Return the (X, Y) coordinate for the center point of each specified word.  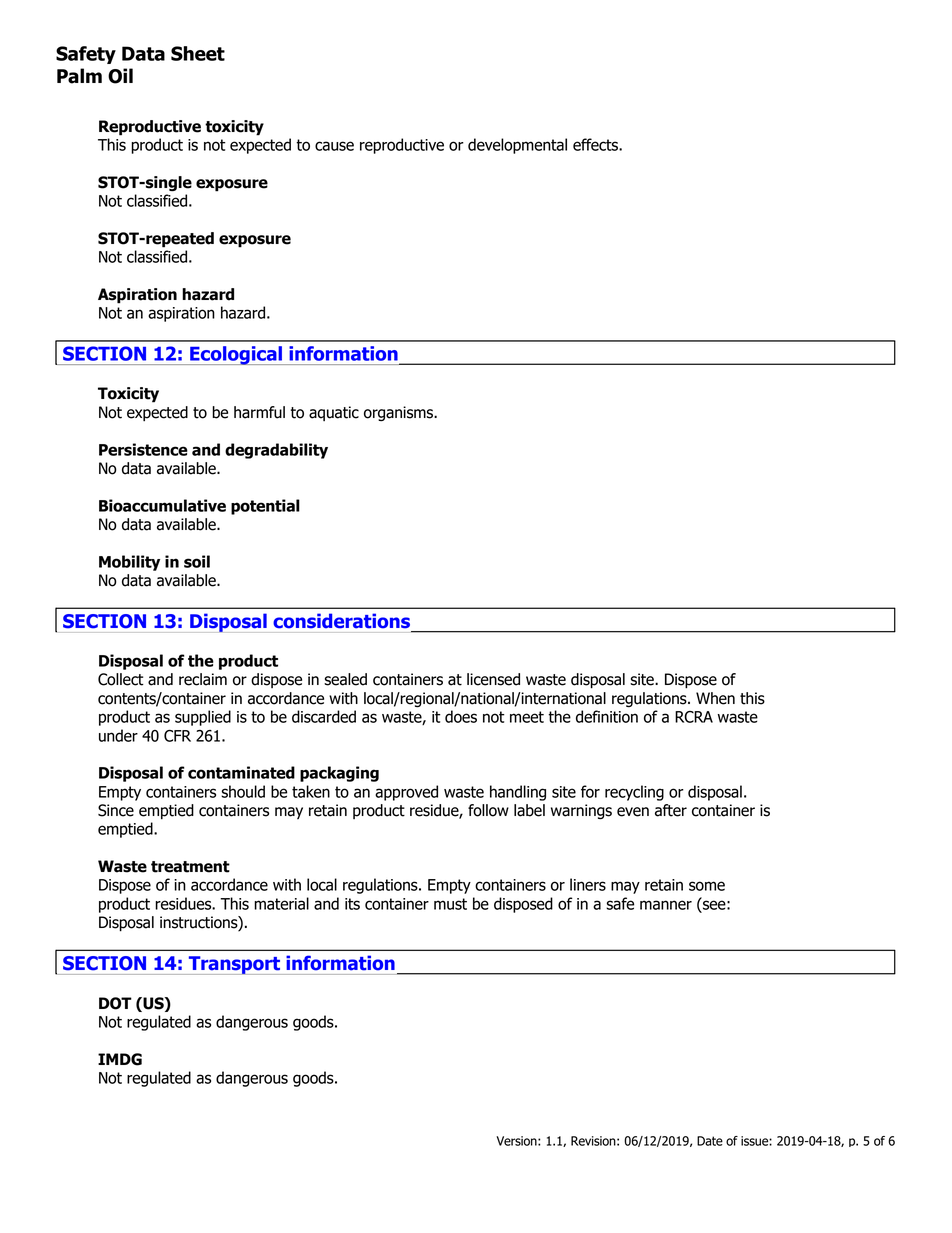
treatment (190, 867)
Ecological (236, 355)
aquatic (334, 413)
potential (265, 507)
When (715, 698)
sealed (345, 679)
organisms (400, 414)
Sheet (198, 53)
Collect (121, 679)
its (352, 904)
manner (666, 905)
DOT (115, 1003)
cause (334, 146)
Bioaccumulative (162, 505)
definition (607, 716)
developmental (517, 146)
